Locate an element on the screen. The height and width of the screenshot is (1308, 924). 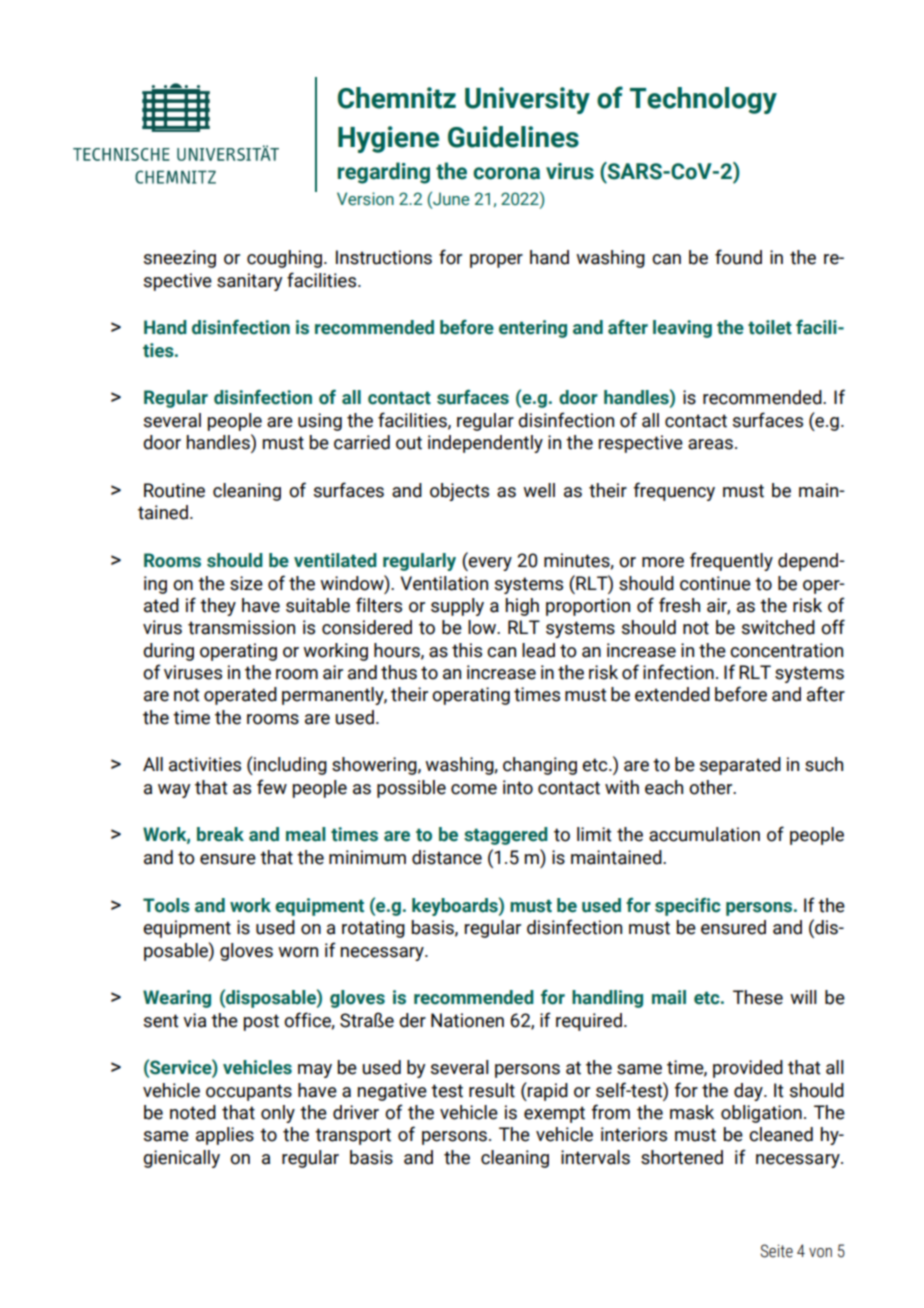
concentration is located at coordinates (786, 650).
